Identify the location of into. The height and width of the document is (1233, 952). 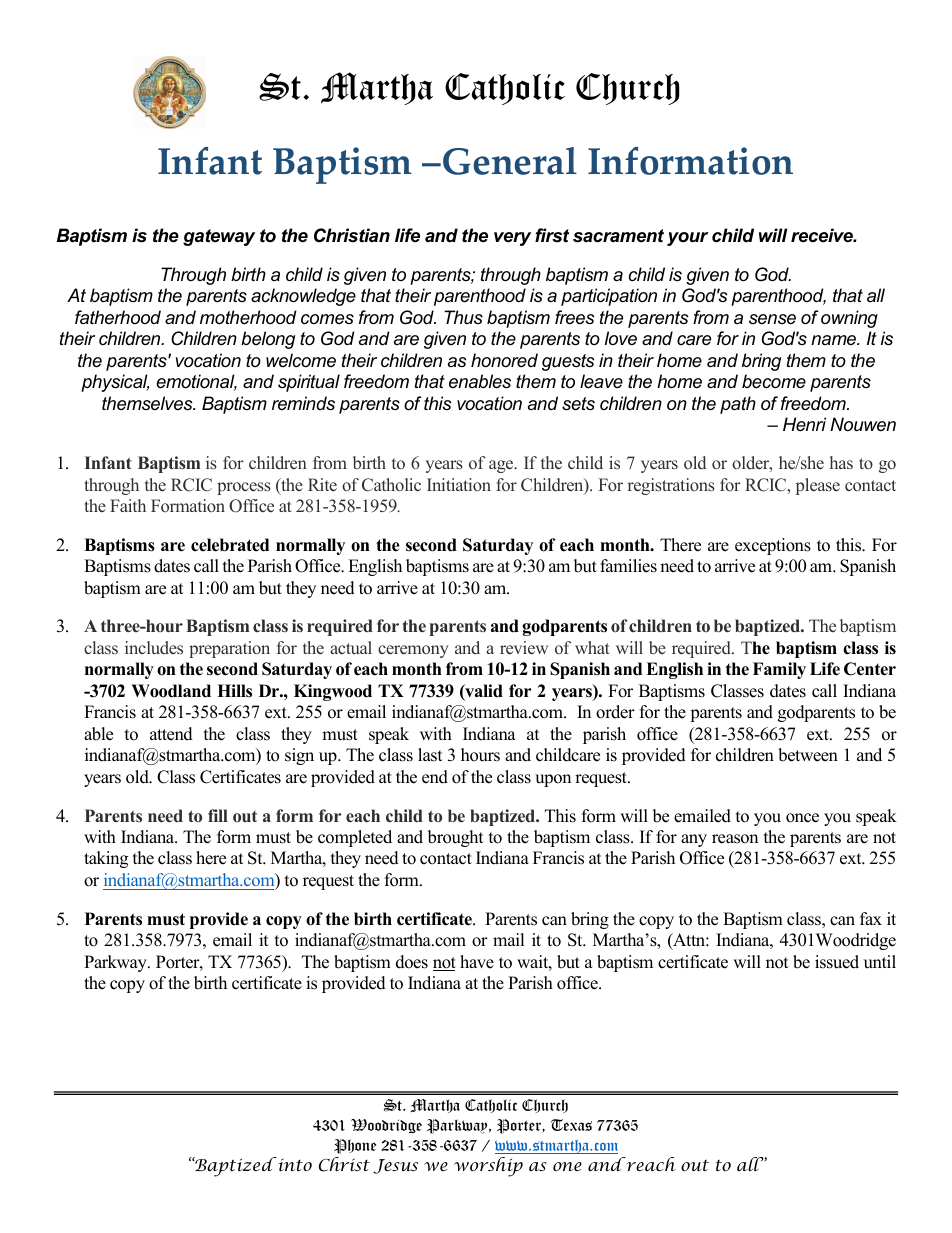
(294, 1164).
